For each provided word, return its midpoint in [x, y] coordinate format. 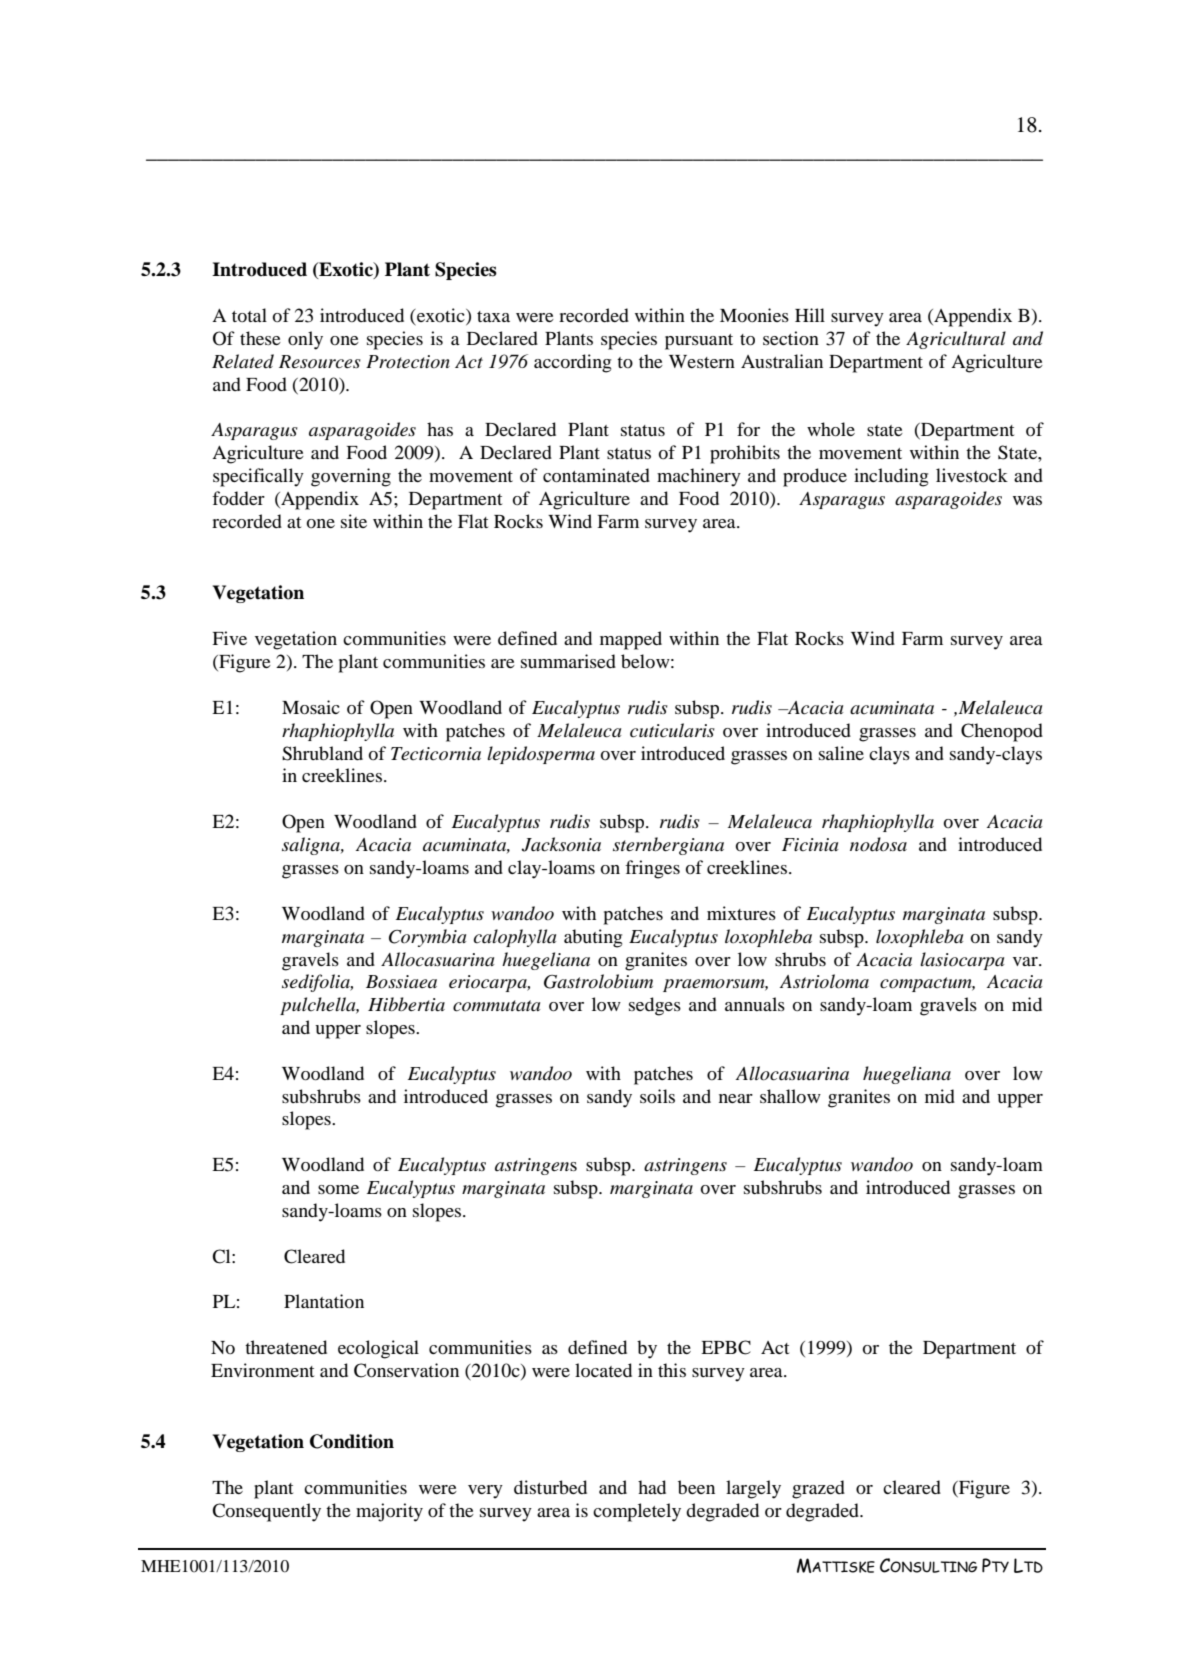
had [652, 1487]
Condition [352, 1441]
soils [657, 1096]
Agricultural [956, 340]
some [338, 1189]
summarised [568, 661]
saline [841, 753]
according [572, 363]
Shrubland [322, 753]
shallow [790, 1096]
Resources [320, 362]
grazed [818, 1489]
